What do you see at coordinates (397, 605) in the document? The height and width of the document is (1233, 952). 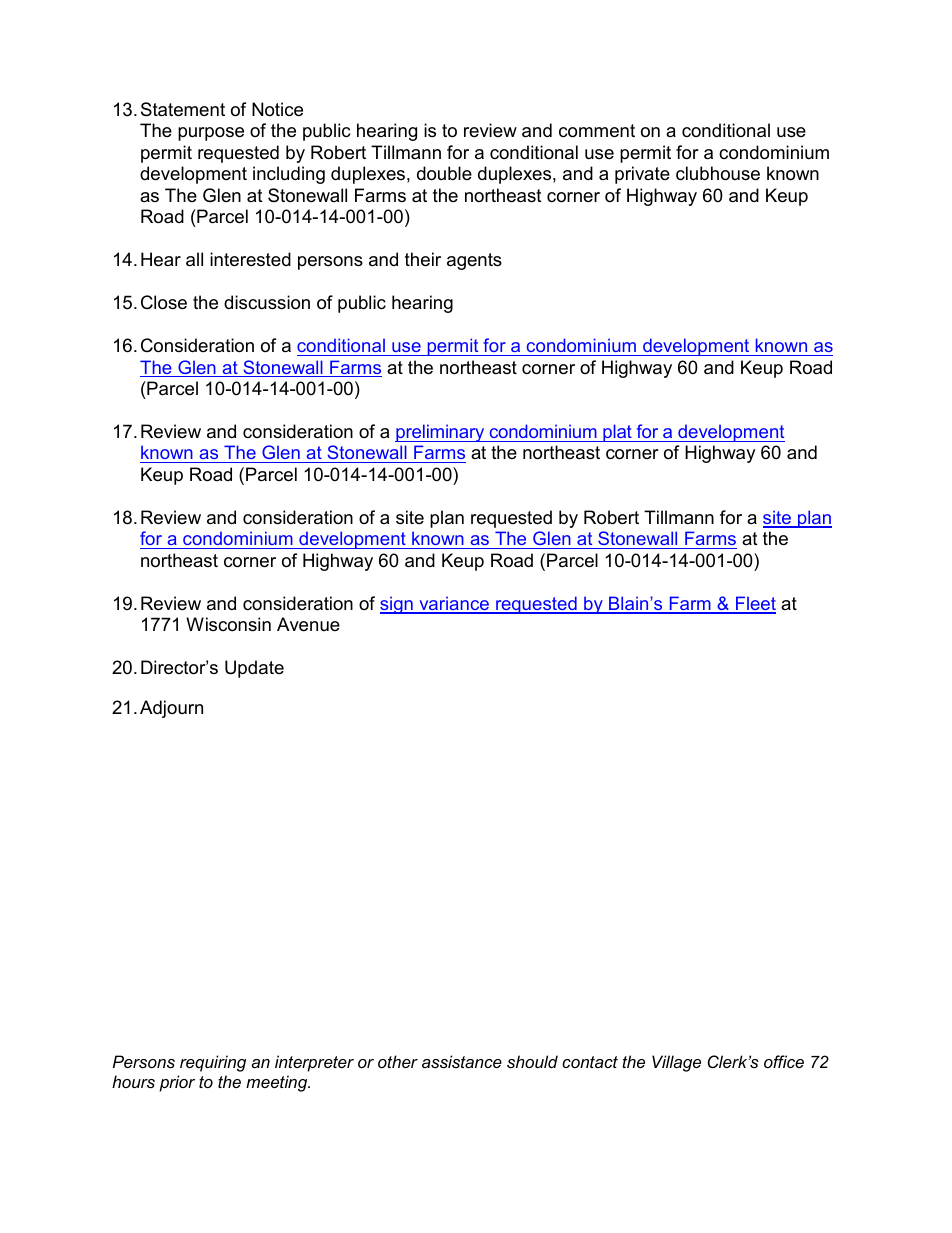 I see `sign` at bounding box center [397, 605].
